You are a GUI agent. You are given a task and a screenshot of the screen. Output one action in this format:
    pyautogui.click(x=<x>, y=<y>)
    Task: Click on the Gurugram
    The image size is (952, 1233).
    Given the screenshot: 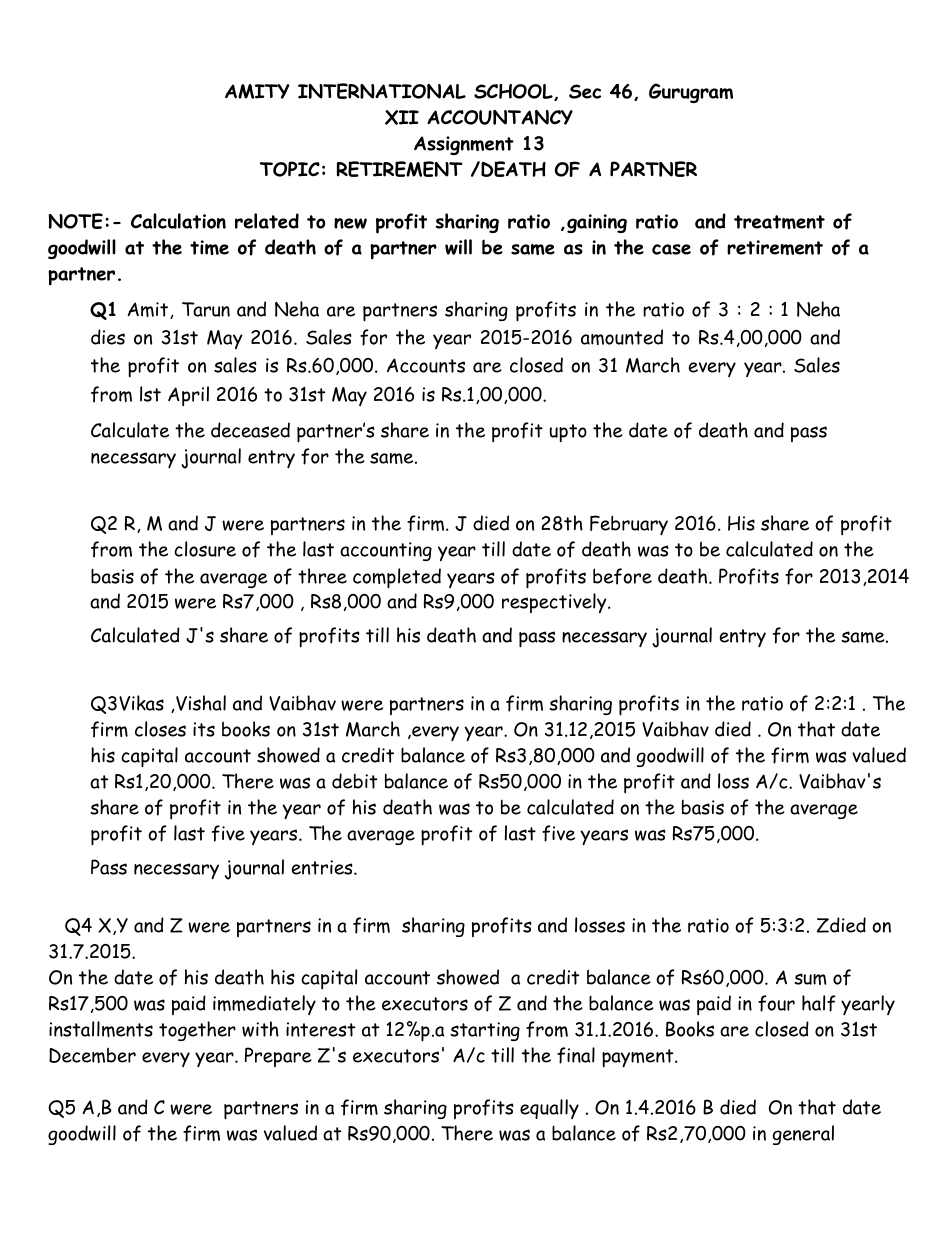 What is the action you would take?
    pyautogui.click(x=691, y=93)
